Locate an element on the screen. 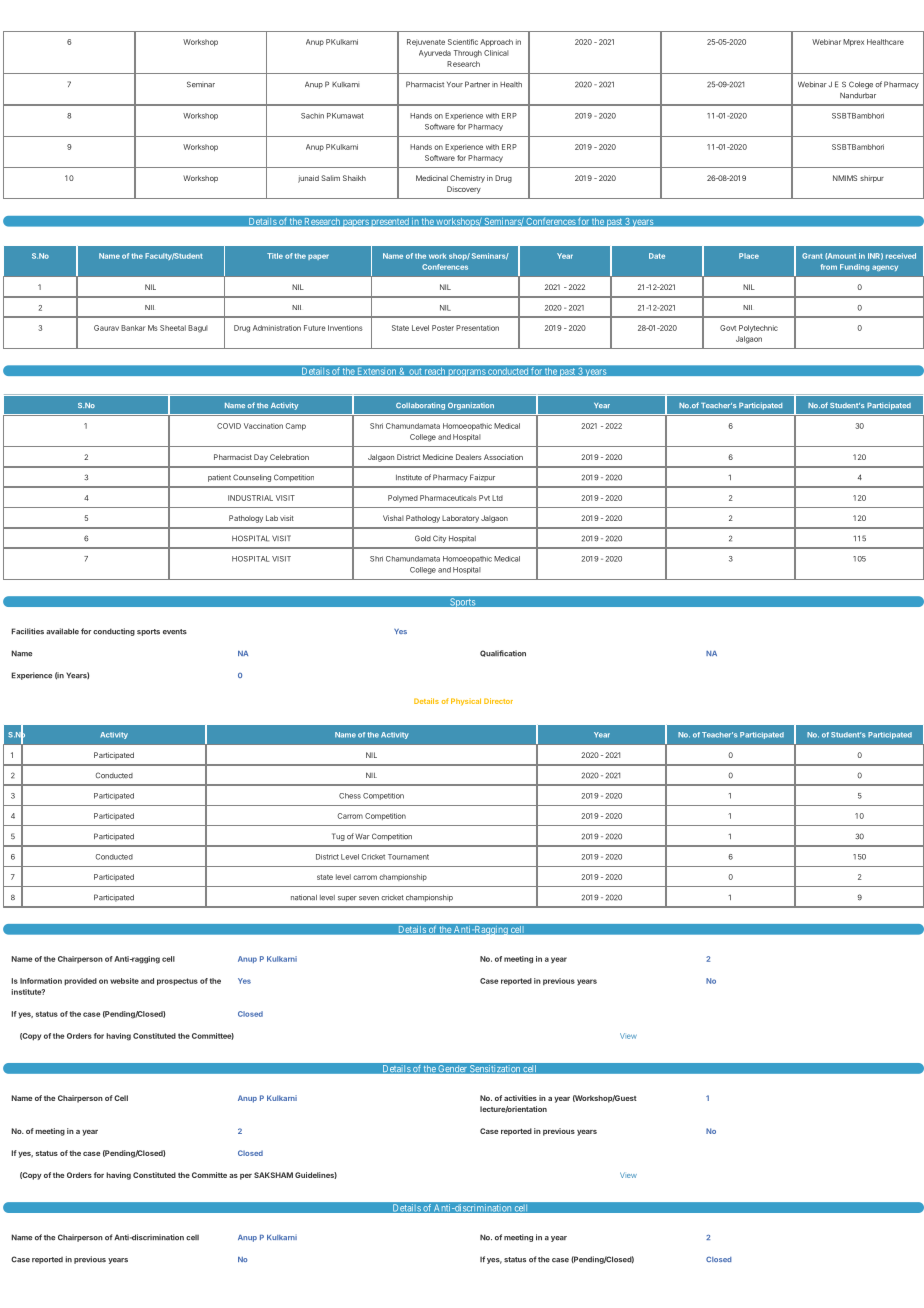 This screenshot has height=1308, width=924. Your is located at coordinates (455, 85).
